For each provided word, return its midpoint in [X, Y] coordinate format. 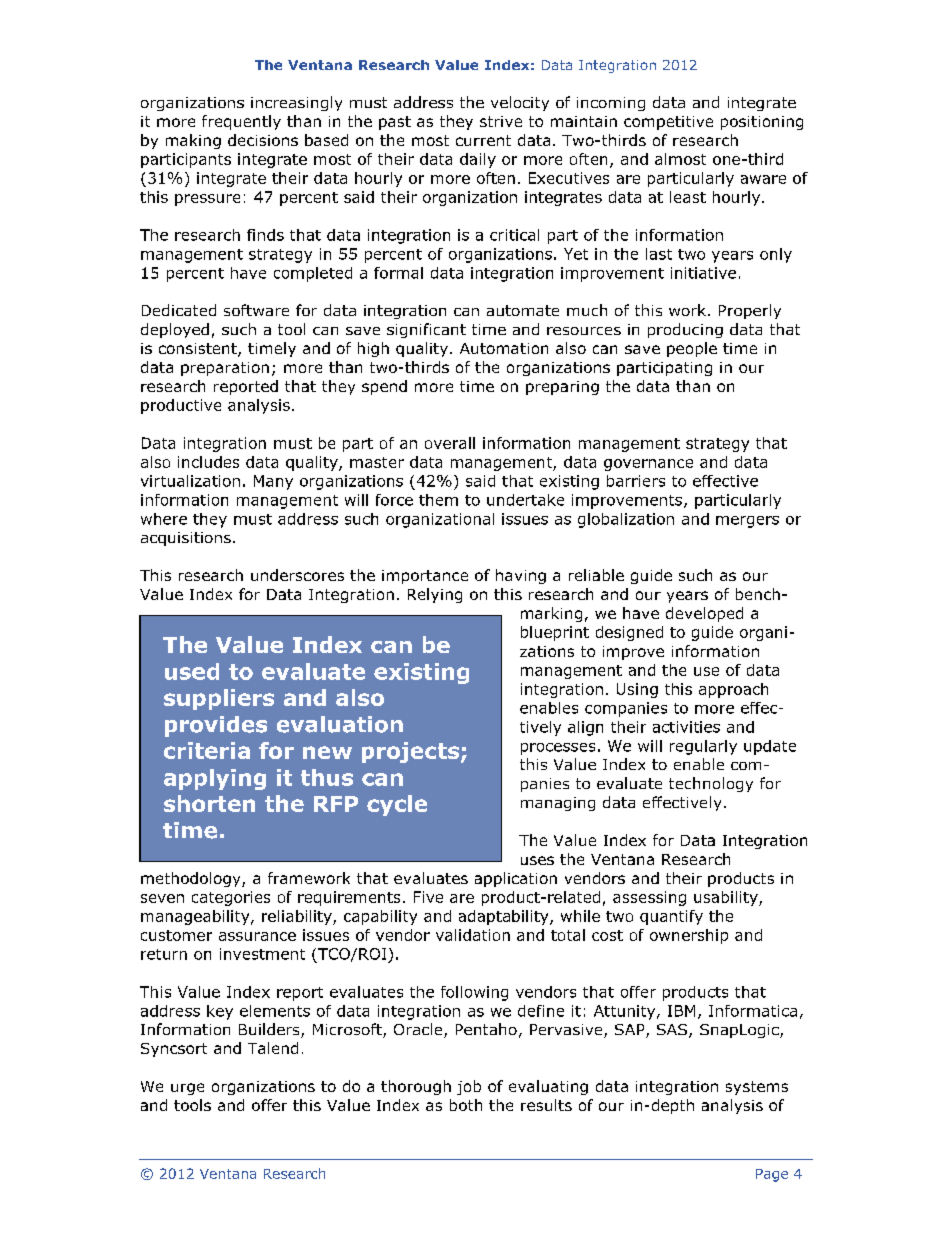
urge [187, 1089]
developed [704, 614]
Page [772, 1175]
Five [428, 897]
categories [231, 898]
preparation [225, 369]
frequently [241, 122]
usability [727, 898]
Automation [504, 348]
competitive [668, 123]
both [466, 1105]
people [692, 349]
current [483, 140]
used [192, 671]
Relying [435, 595]
